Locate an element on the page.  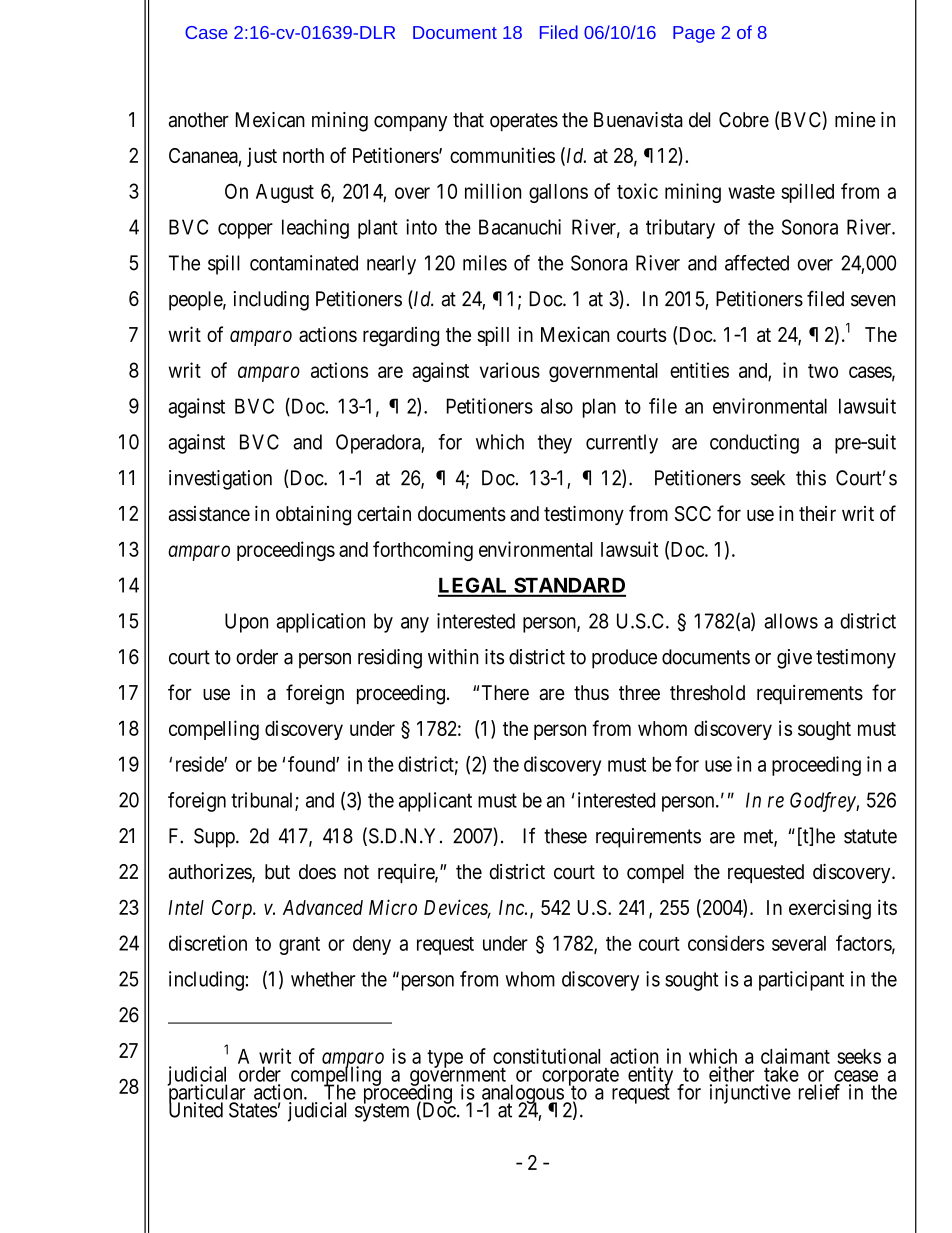
these is located at coordinates (565, 836).
